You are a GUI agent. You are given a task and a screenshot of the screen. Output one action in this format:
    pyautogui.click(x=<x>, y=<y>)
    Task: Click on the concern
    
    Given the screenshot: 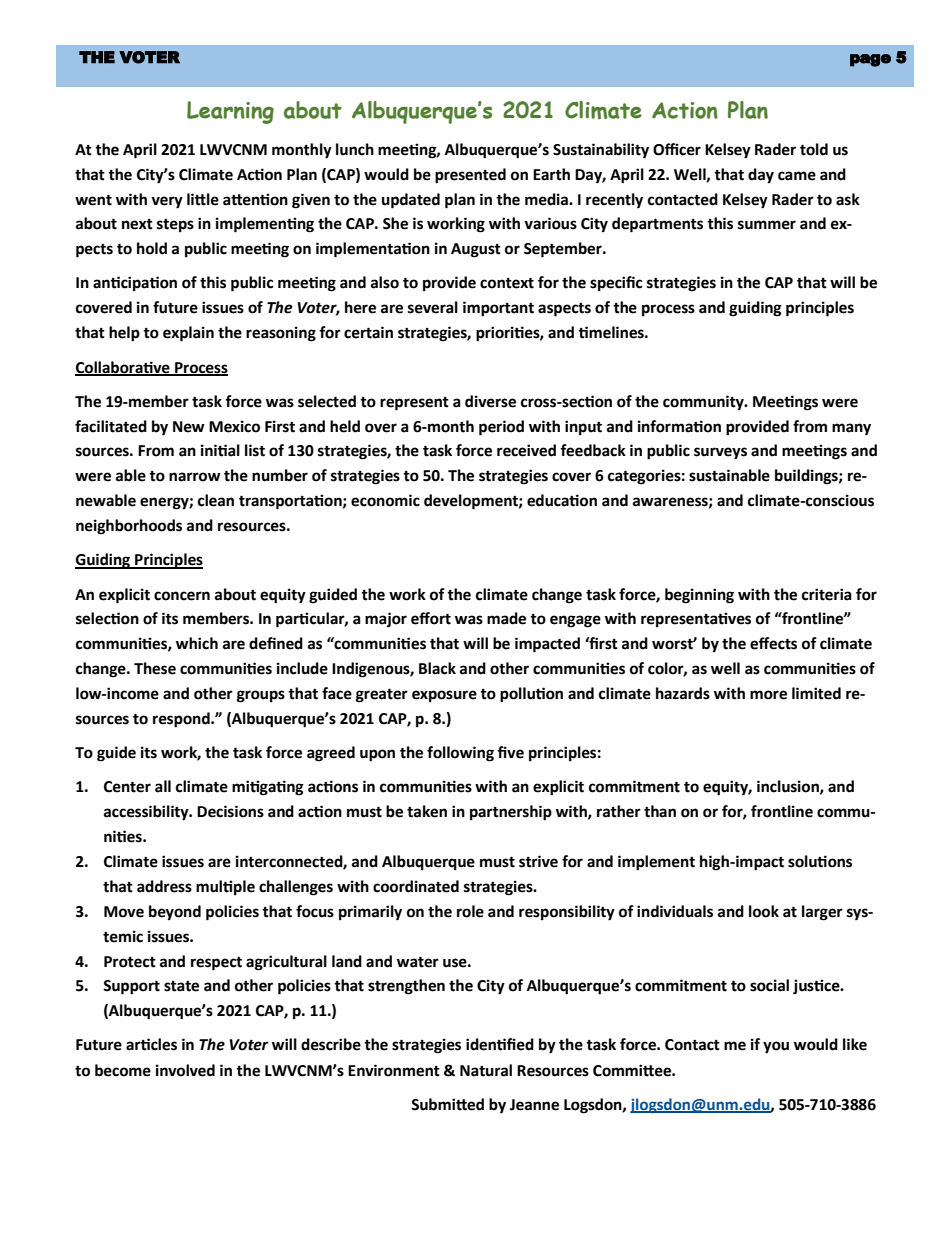 What is the action you would take?
    pyautogui.click(x=182, y=596)
